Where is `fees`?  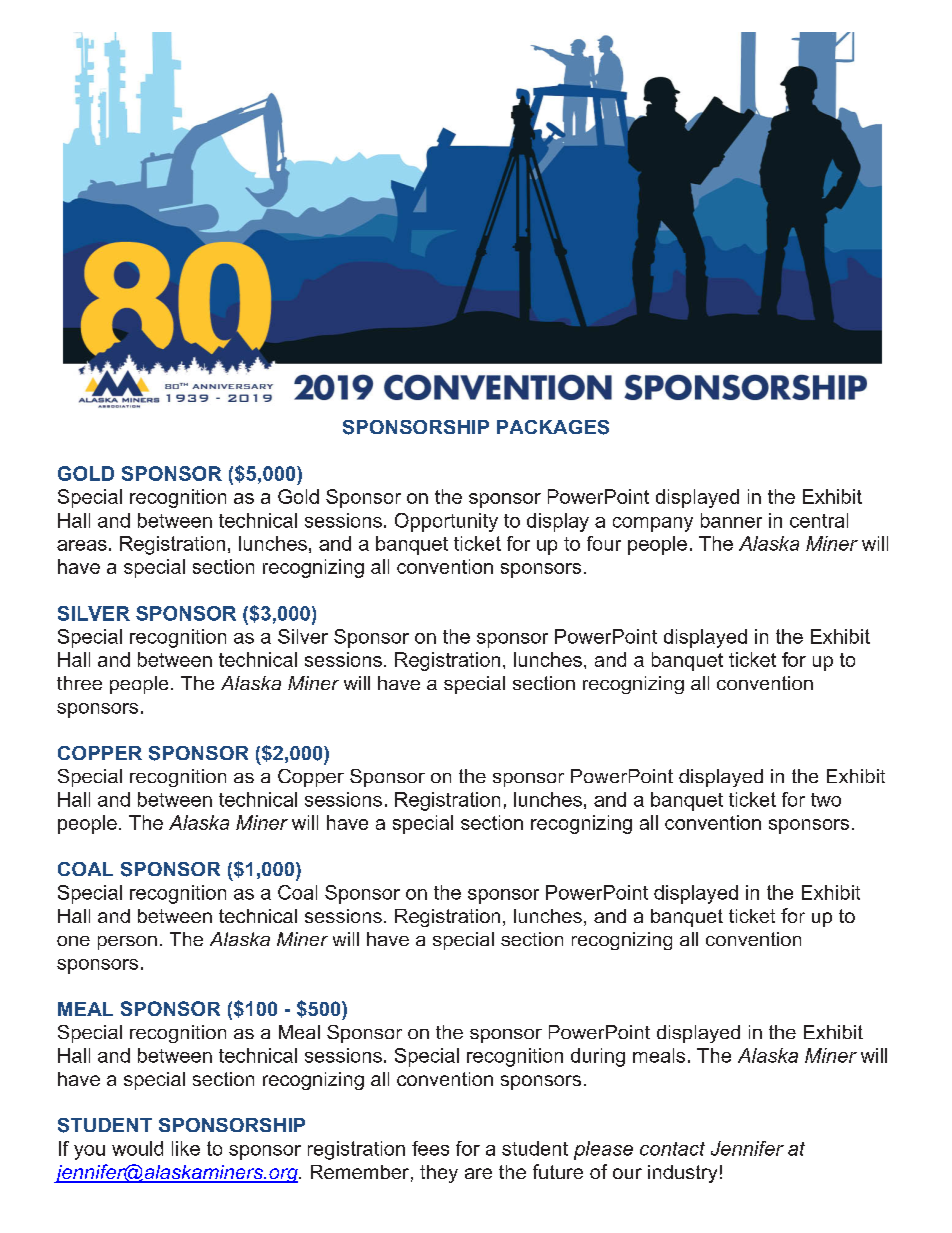 fees is located at coordinates (430, 1148).
